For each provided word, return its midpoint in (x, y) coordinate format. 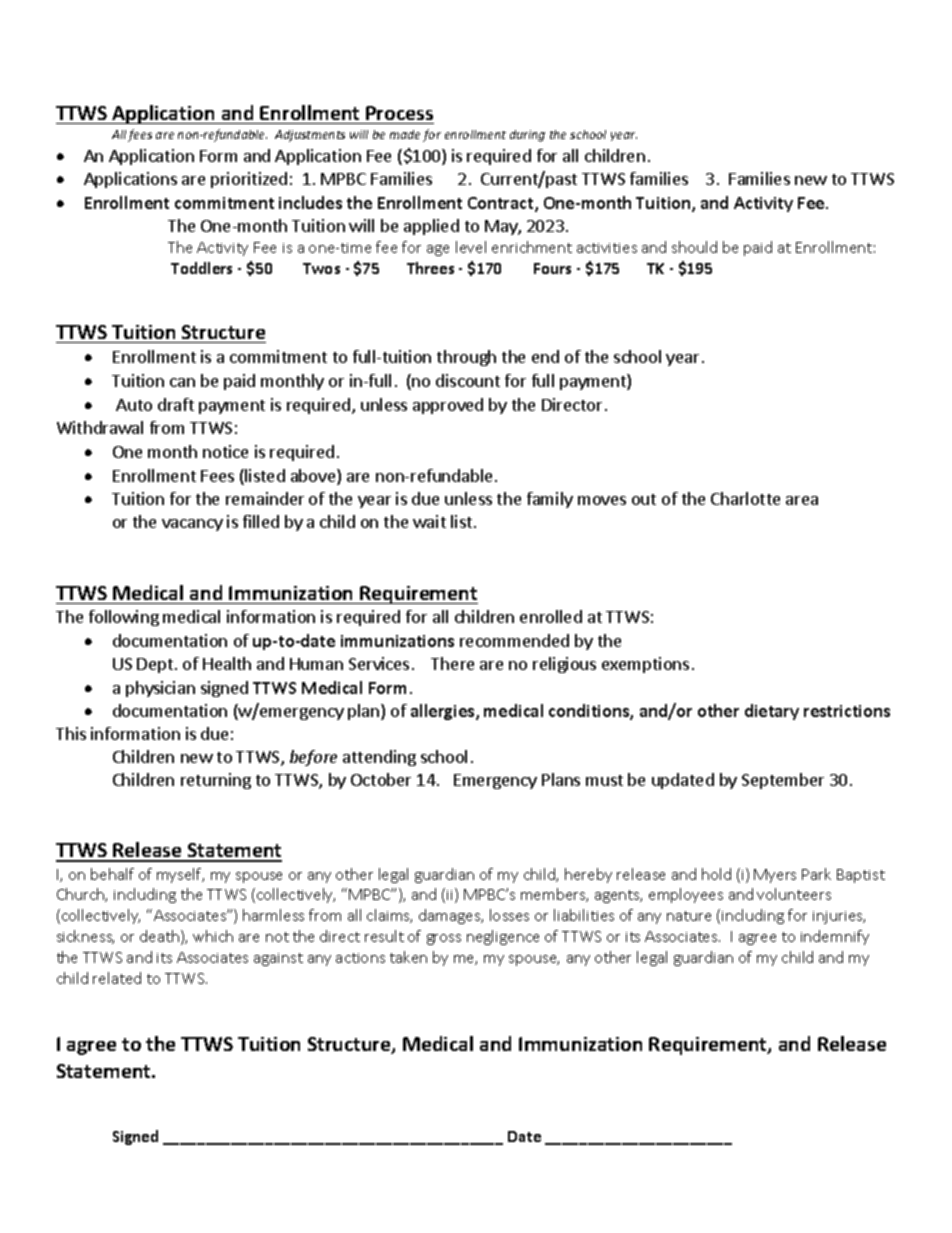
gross (444, 939)
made (405, 134)
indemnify (835, 937)
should (694, 247)
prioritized (249, 180)
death (159, 936)
